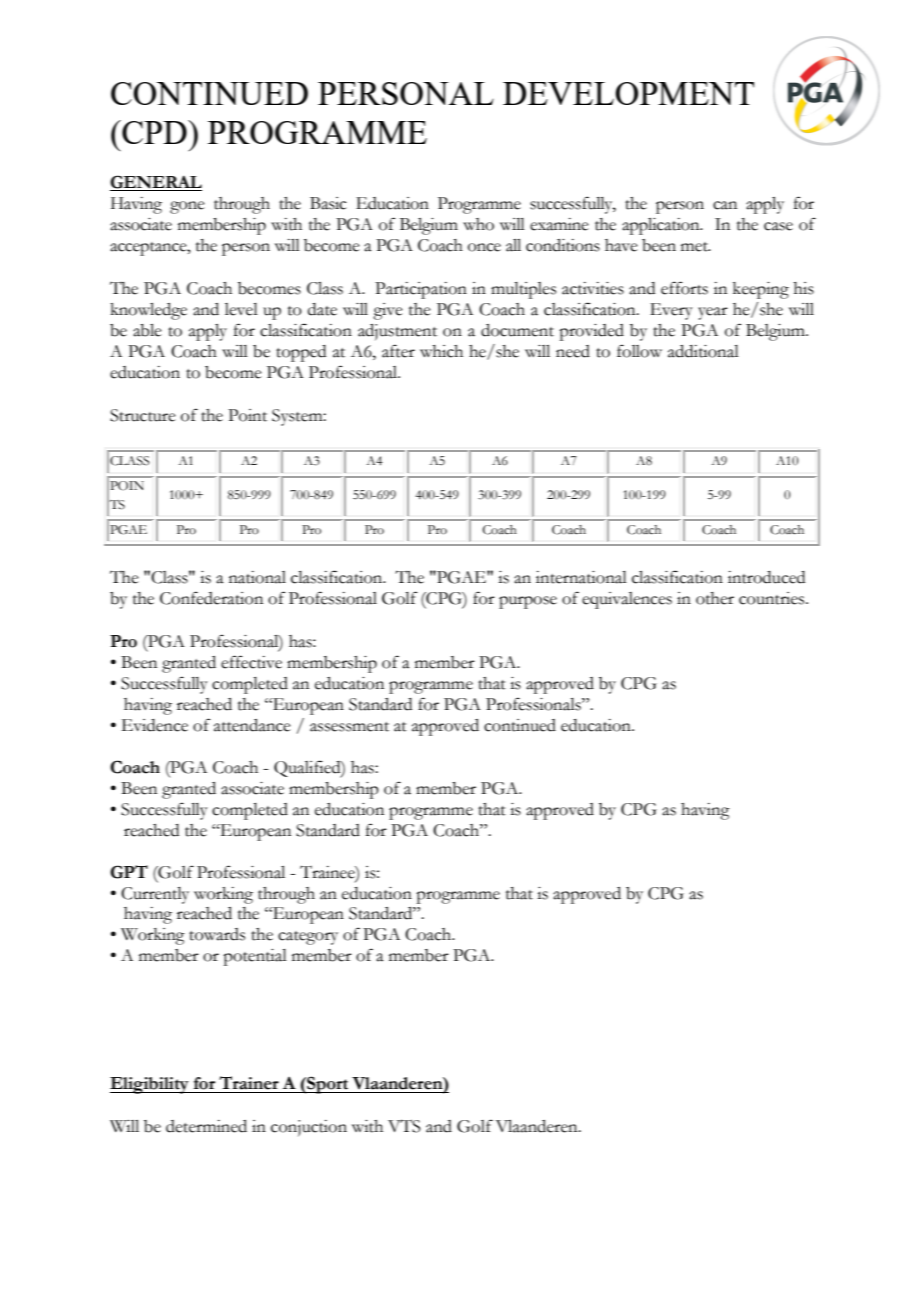 This page has height=1308, width=924. I want to click on CPD, so click(154, 132).
